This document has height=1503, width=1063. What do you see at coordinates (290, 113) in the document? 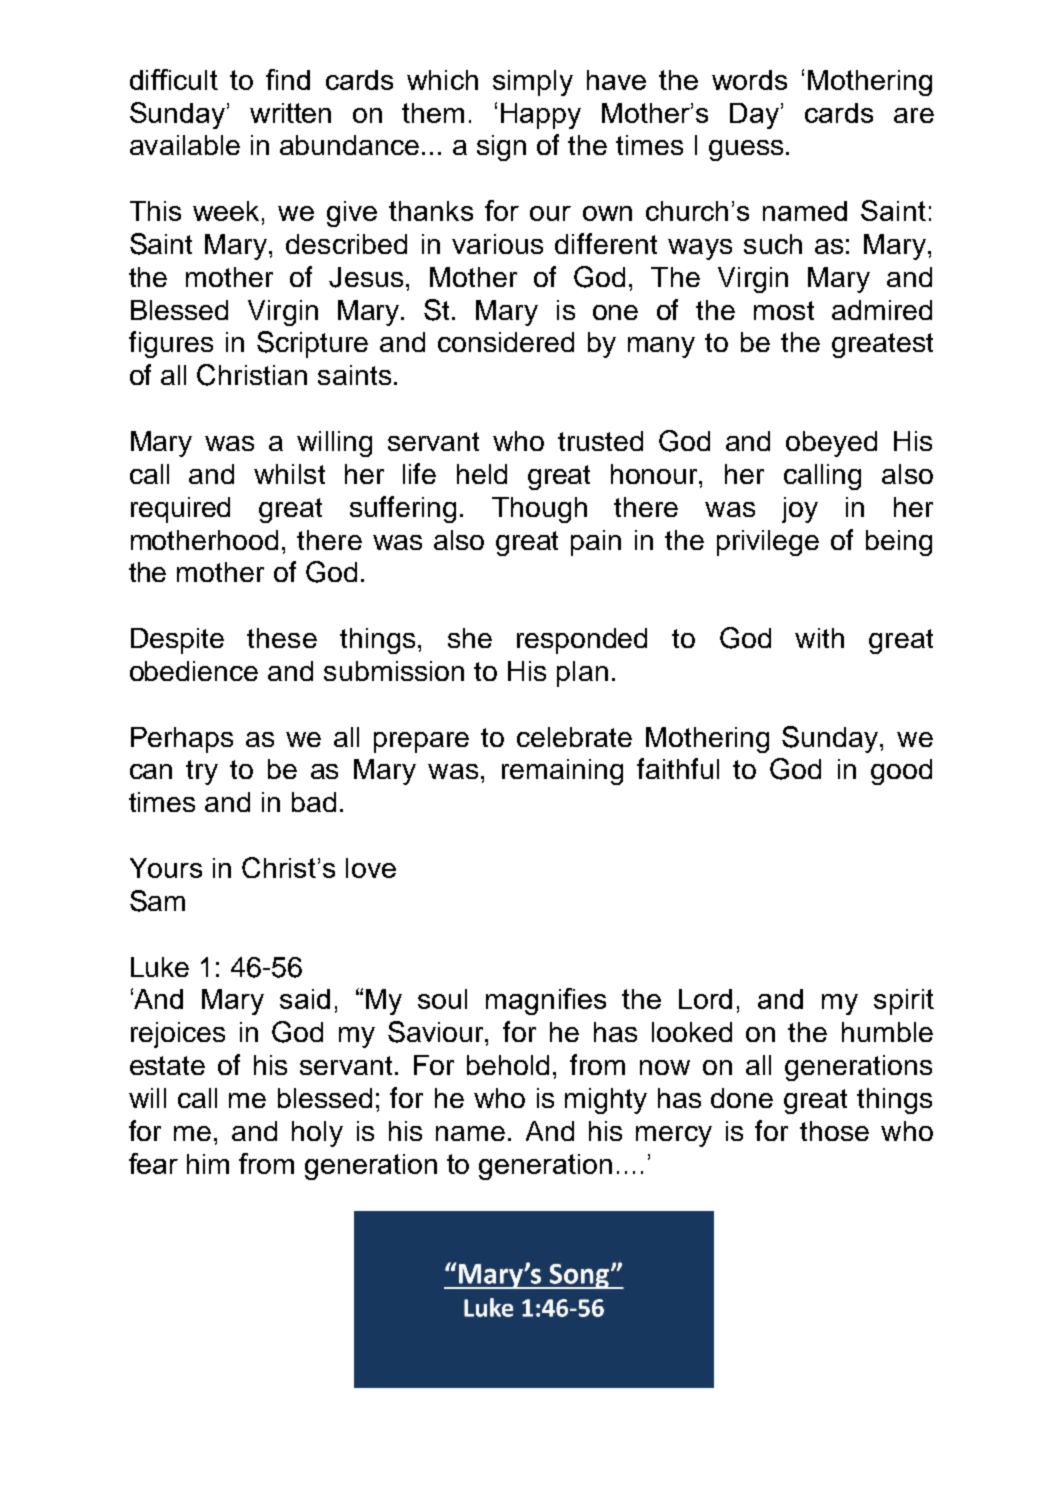
I see `written` at bounding box center [290, 113].
